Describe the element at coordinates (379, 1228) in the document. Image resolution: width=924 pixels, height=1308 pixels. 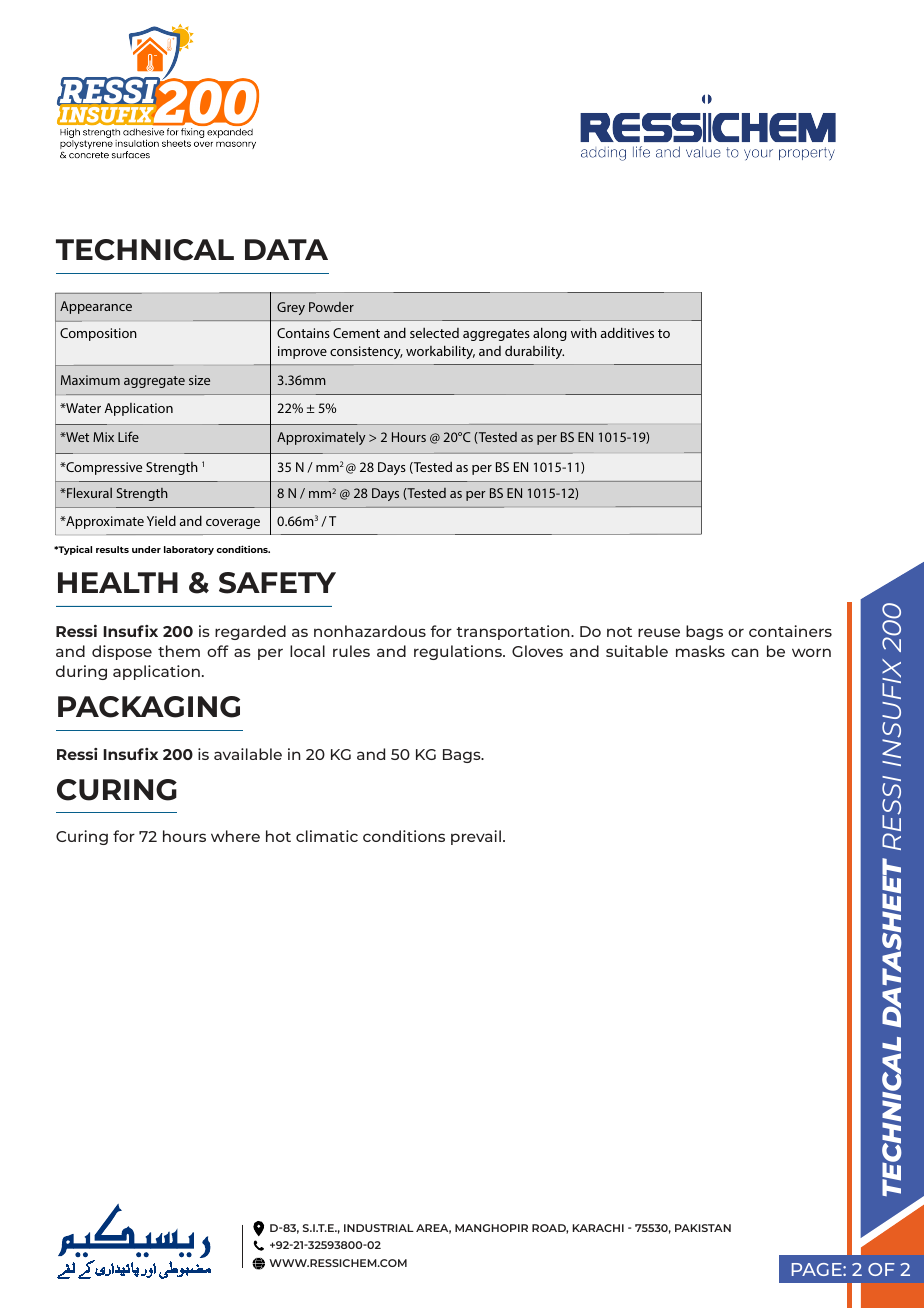
I see `INDUSTRIAL` at that location.
